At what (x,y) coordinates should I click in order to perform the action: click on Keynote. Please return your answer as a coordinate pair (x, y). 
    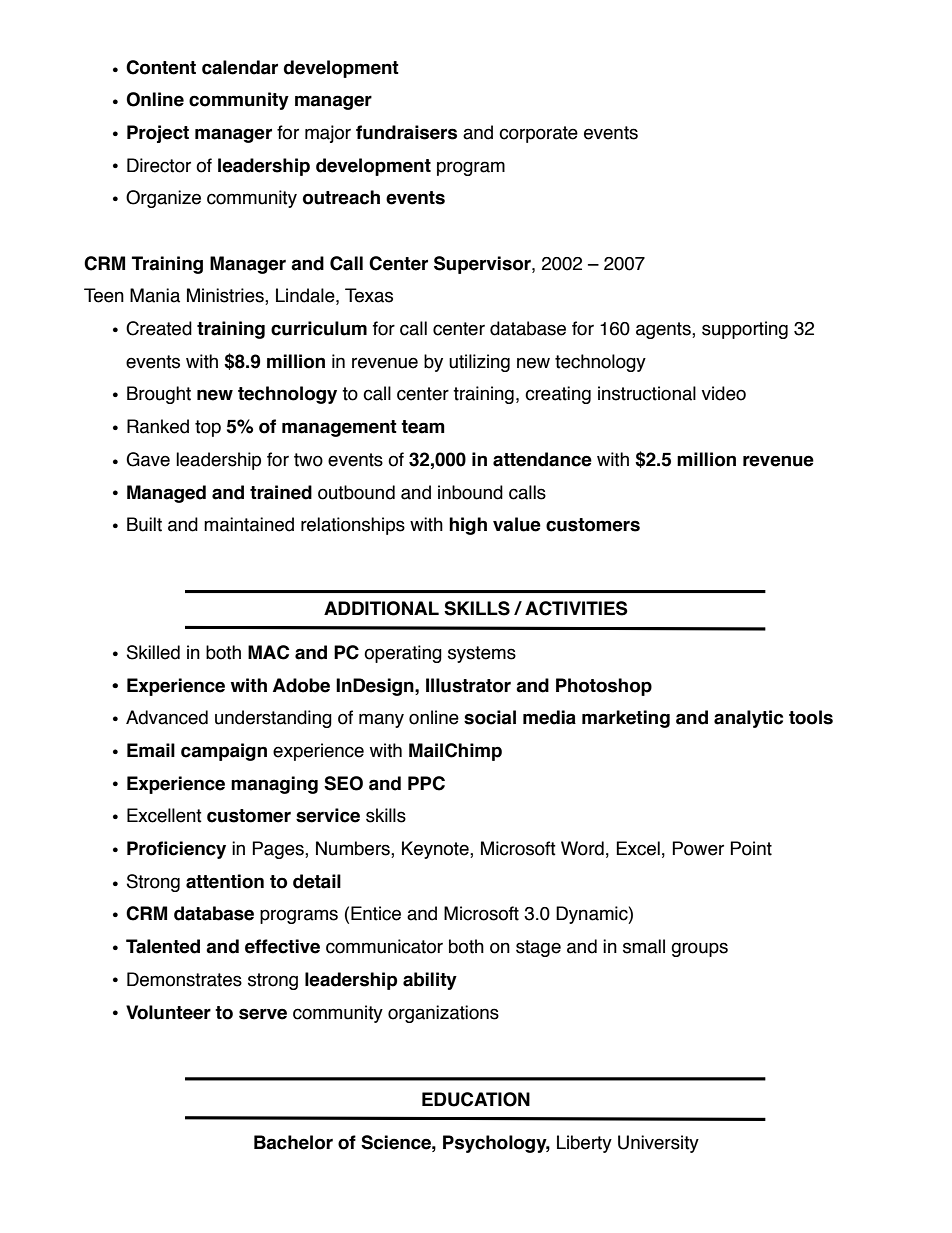
    Looking at the image, I should click on (436, 850).
